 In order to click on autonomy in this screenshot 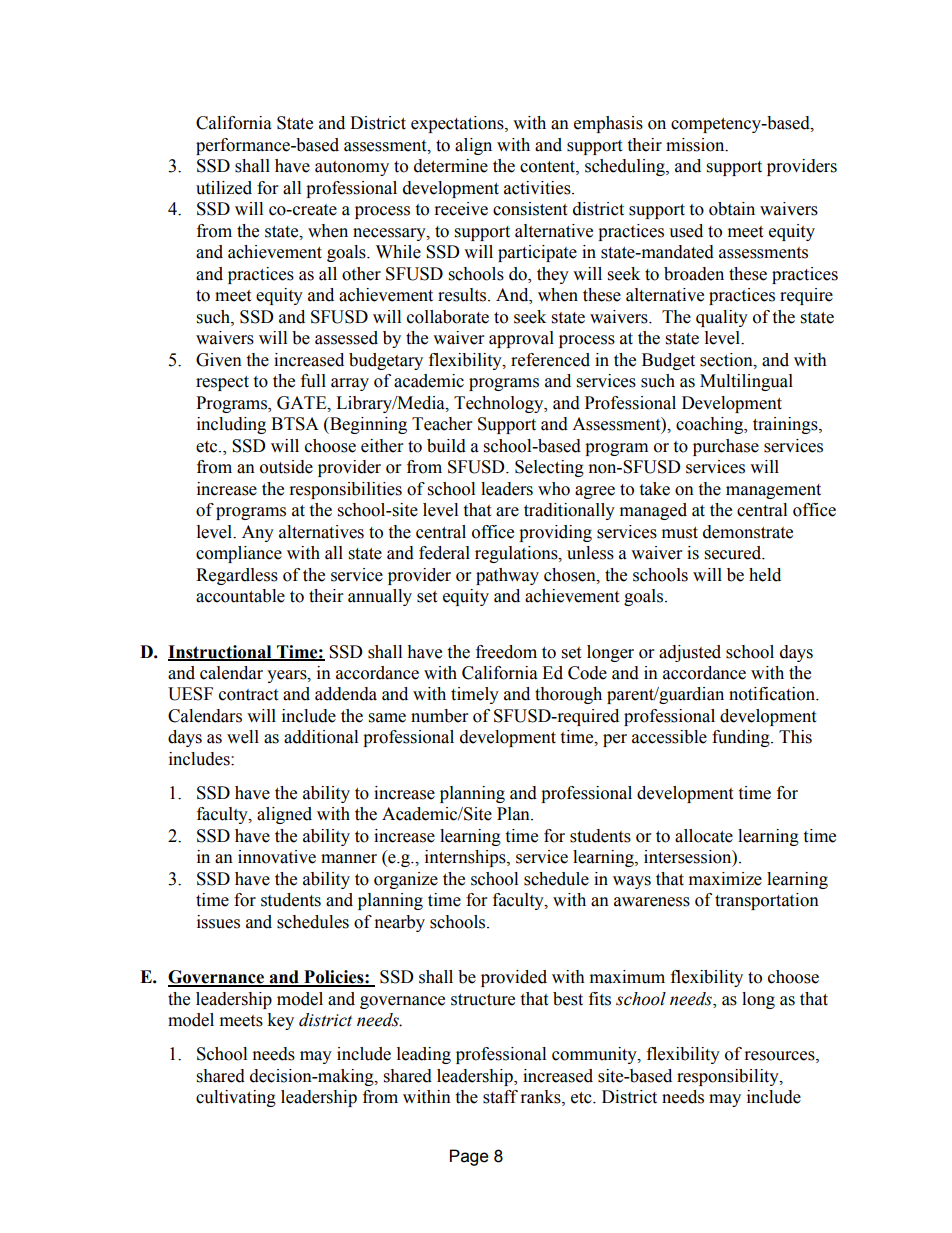, I will do `click(352, 168)`.
